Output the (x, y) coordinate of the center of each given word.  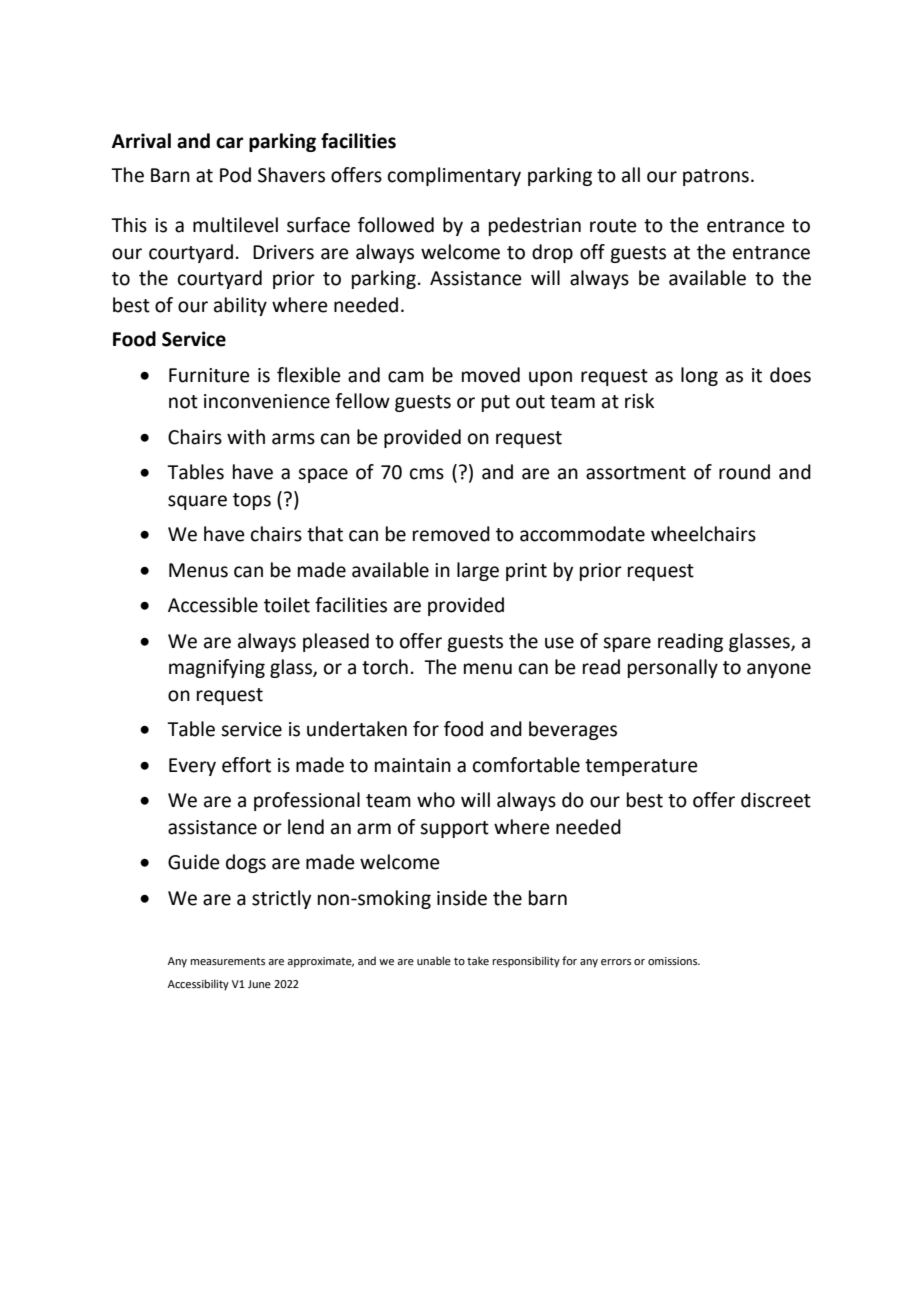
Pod (235, 175)
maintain (413, 765)
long (699, 376)
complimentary (454, 176)
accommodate (582, 534)
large (478, 571)
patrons (716, 177)
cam (406, 377)
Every (192, 767)
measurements (227, 961)
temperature (641, 767)
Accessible (213, 605)
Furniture (209, 375)
